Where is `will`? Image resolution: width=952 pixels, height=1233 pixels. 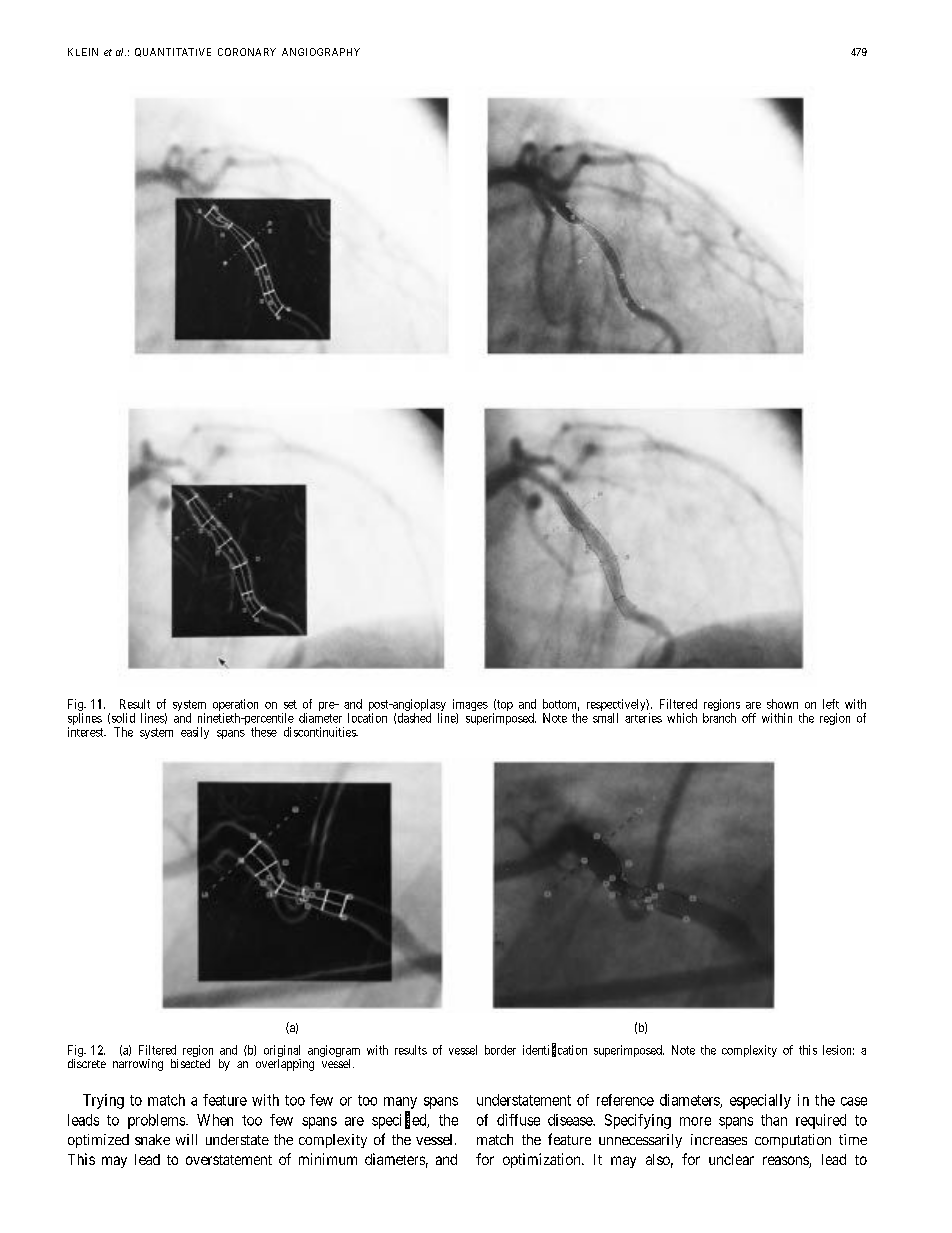 will is located at coordinates (186, 1139).
